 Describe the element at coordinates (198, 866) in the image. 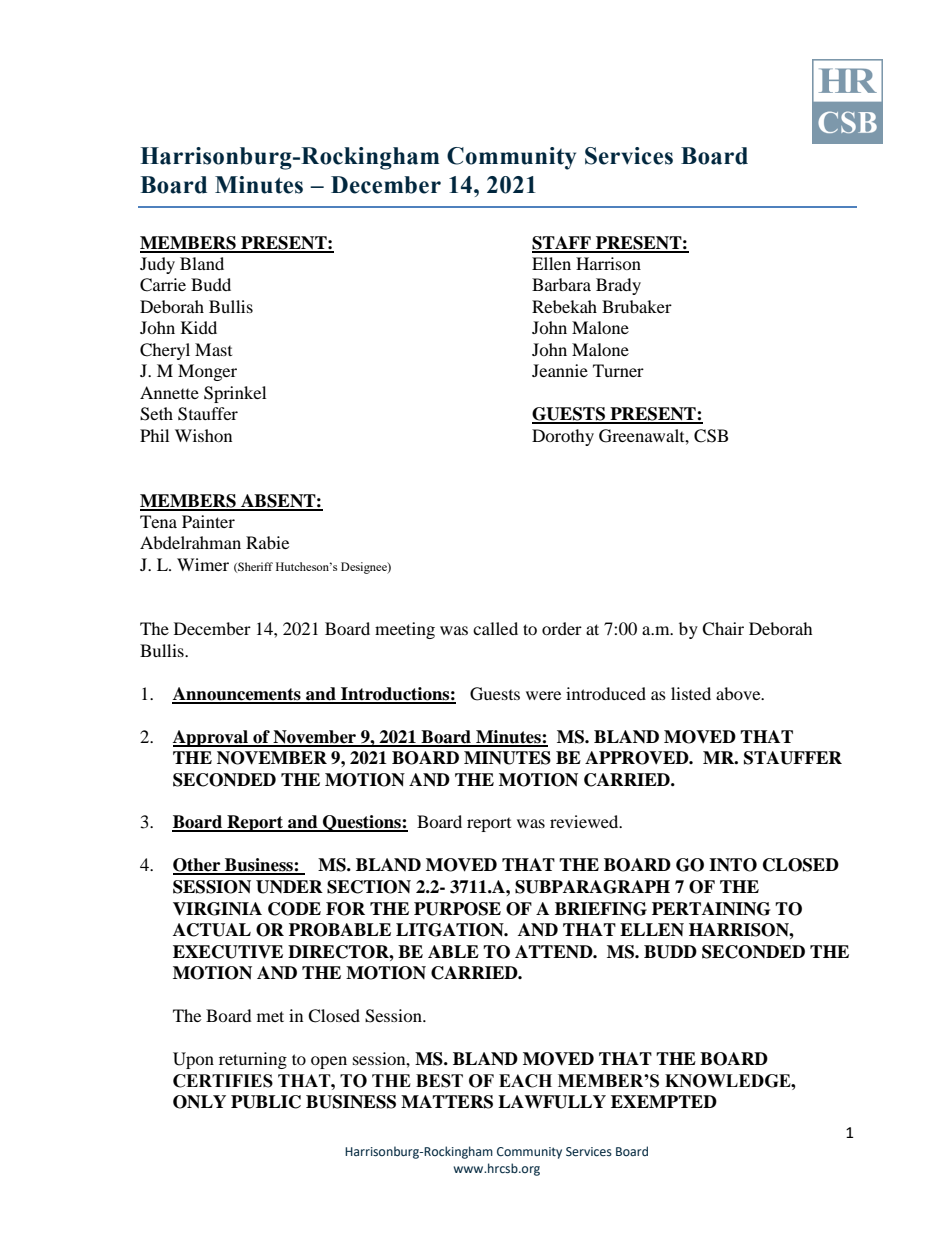

I see `Other` at that location.
